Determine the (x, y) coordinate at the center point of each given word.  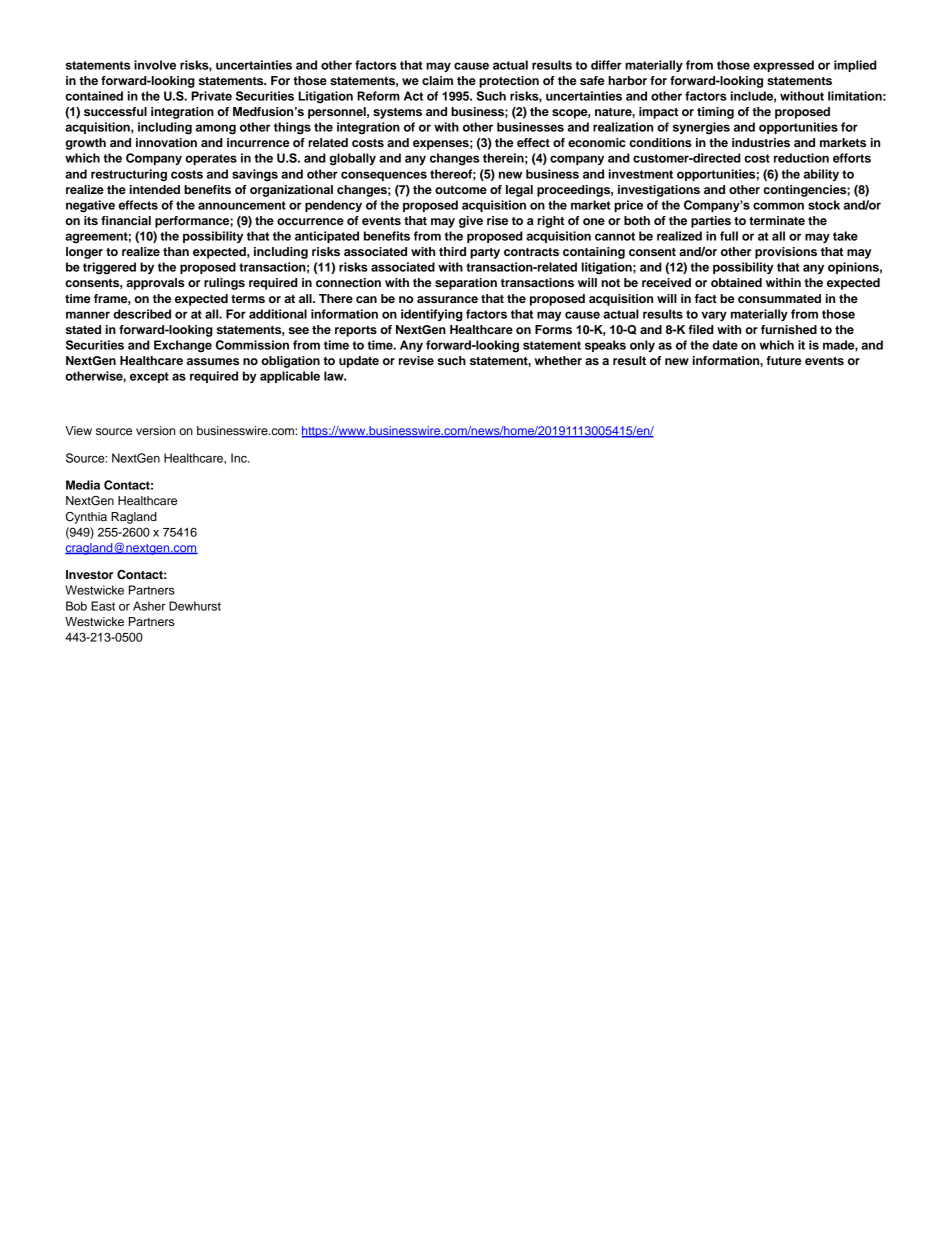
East (103, 606)
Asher (149, 606)
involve (155, 65)
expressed (783, 66)
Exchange (183, 346)
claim (437, 80)
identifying (432, 315)
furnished (789, 329)
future (784, 360)
